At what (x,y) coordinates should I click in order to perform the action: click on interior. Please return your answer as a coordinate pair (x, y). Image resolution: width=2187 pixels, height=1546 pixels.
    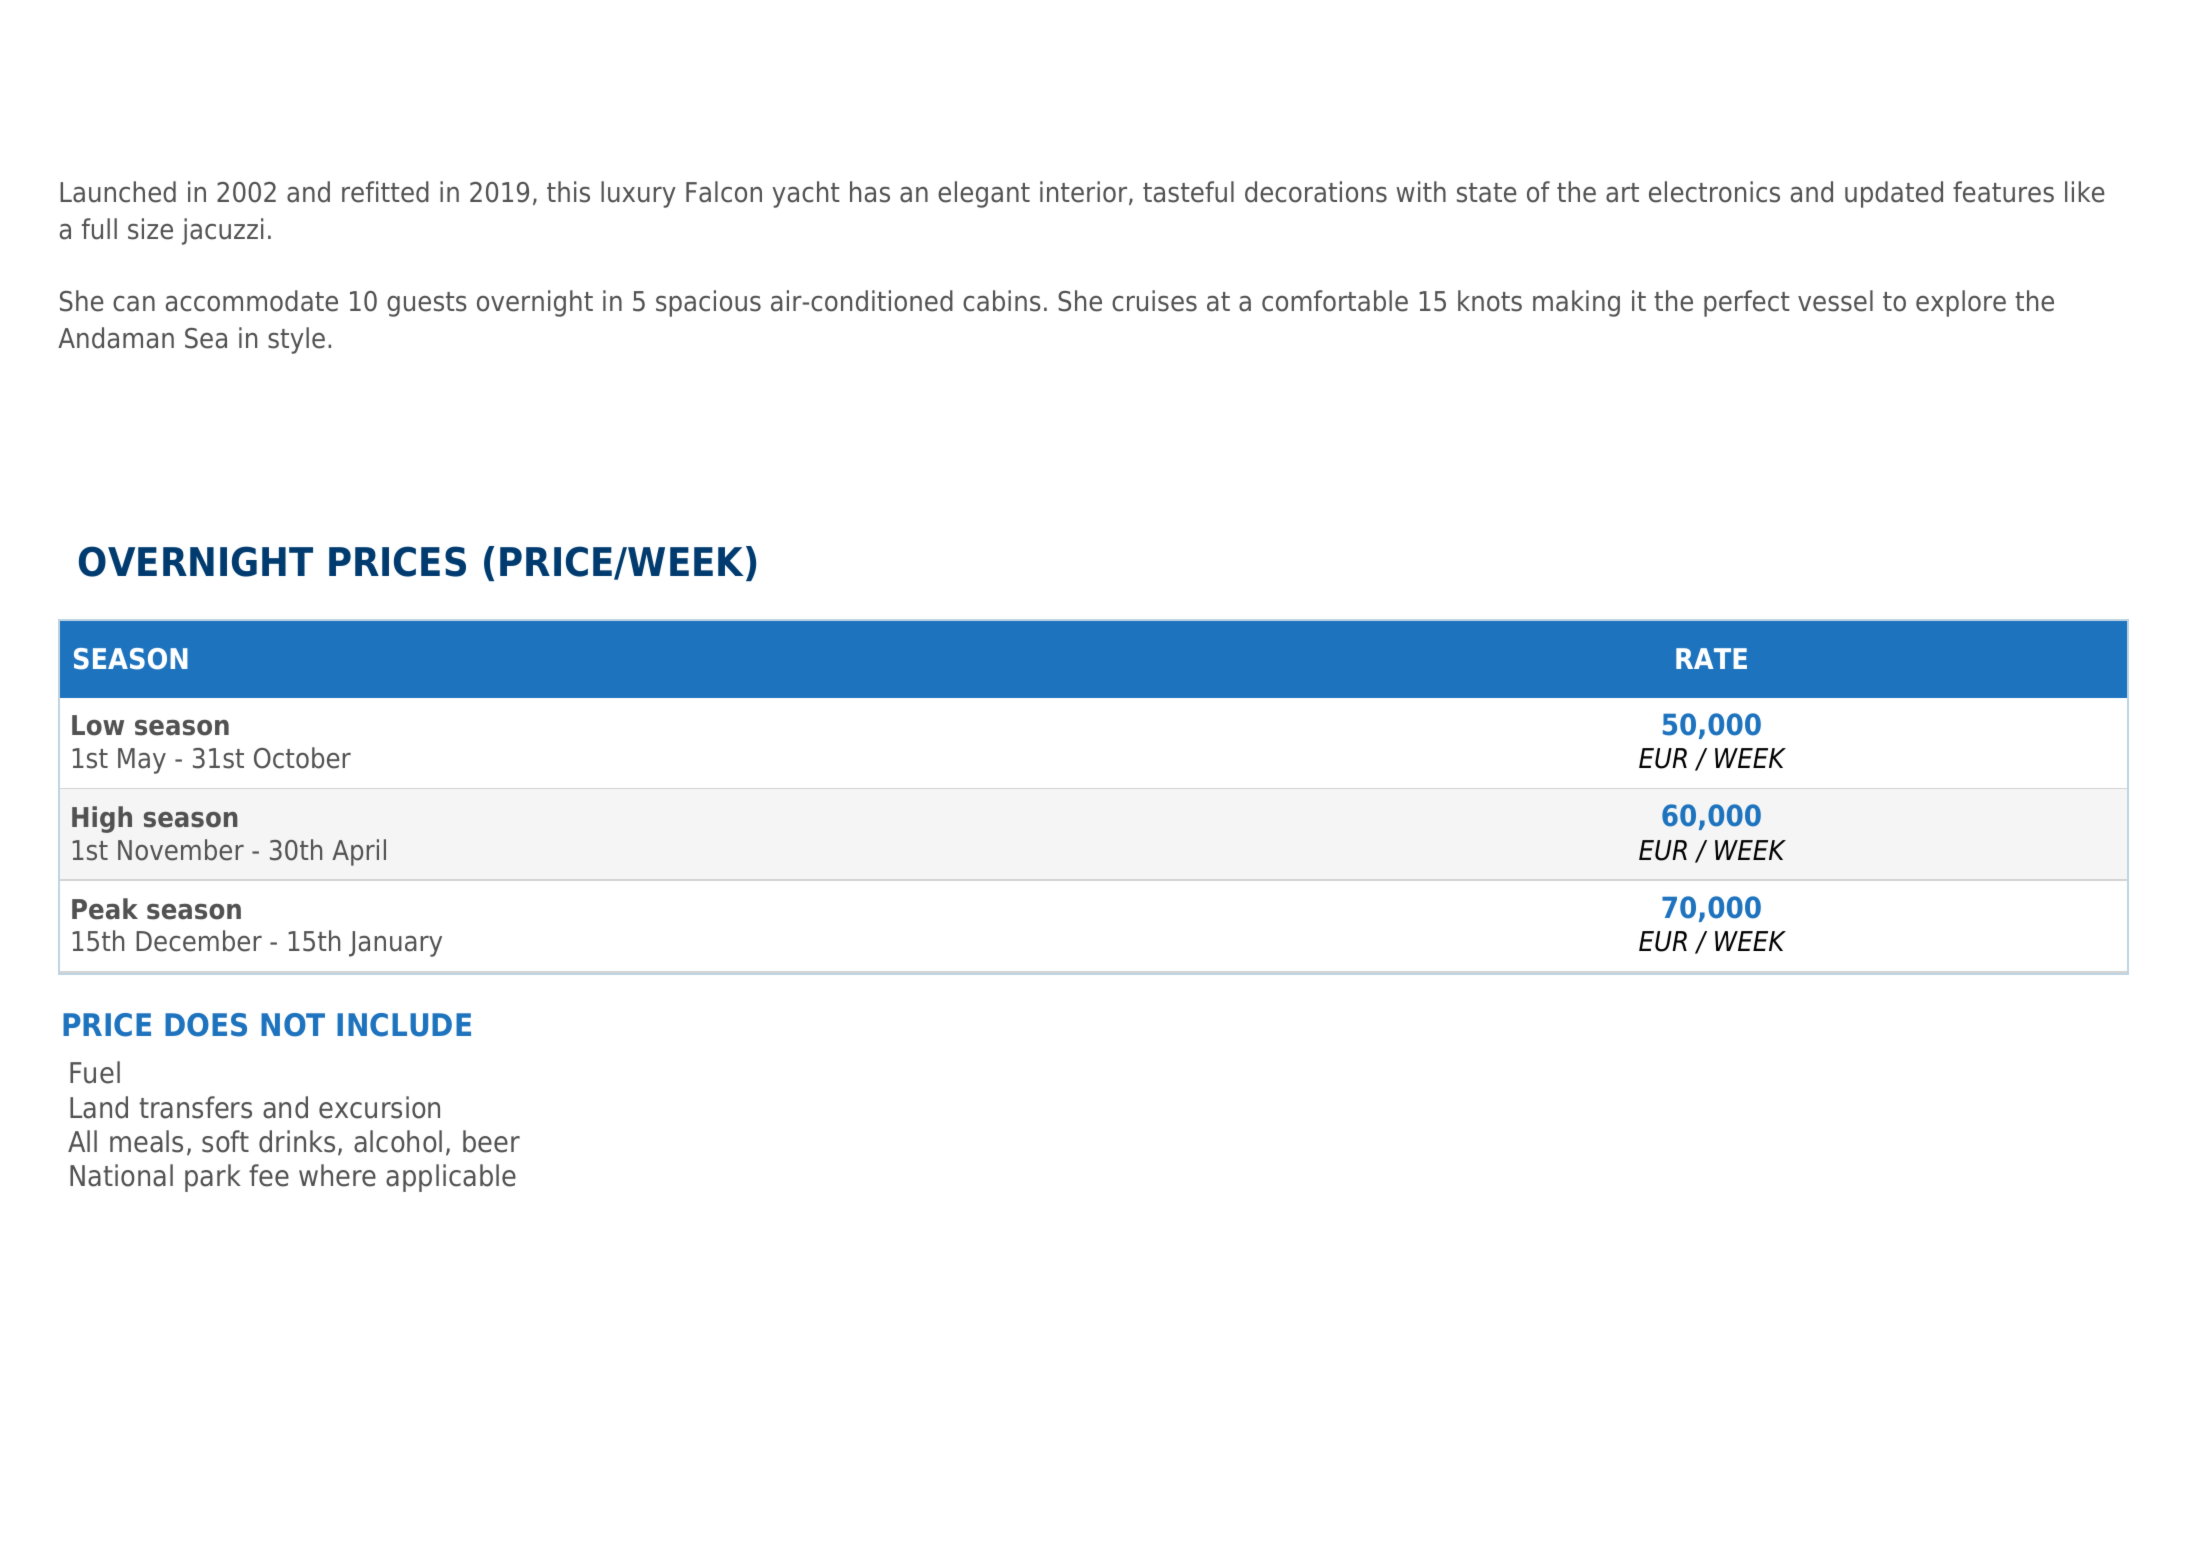
    Looking at the image, I should click on (1085, 193).
